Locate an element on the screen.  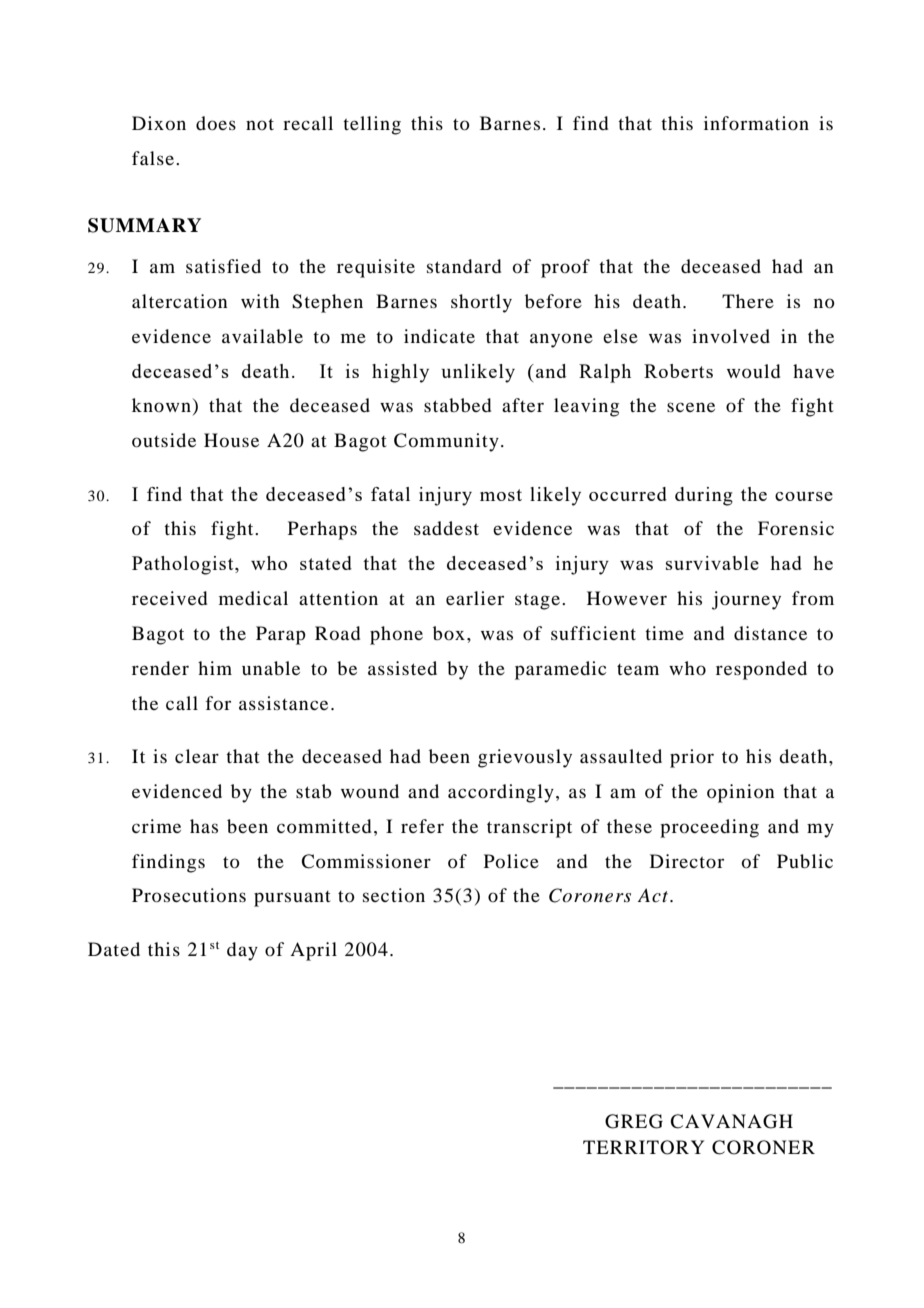
CAVANAGH is located at coordinates (731, 1121).
